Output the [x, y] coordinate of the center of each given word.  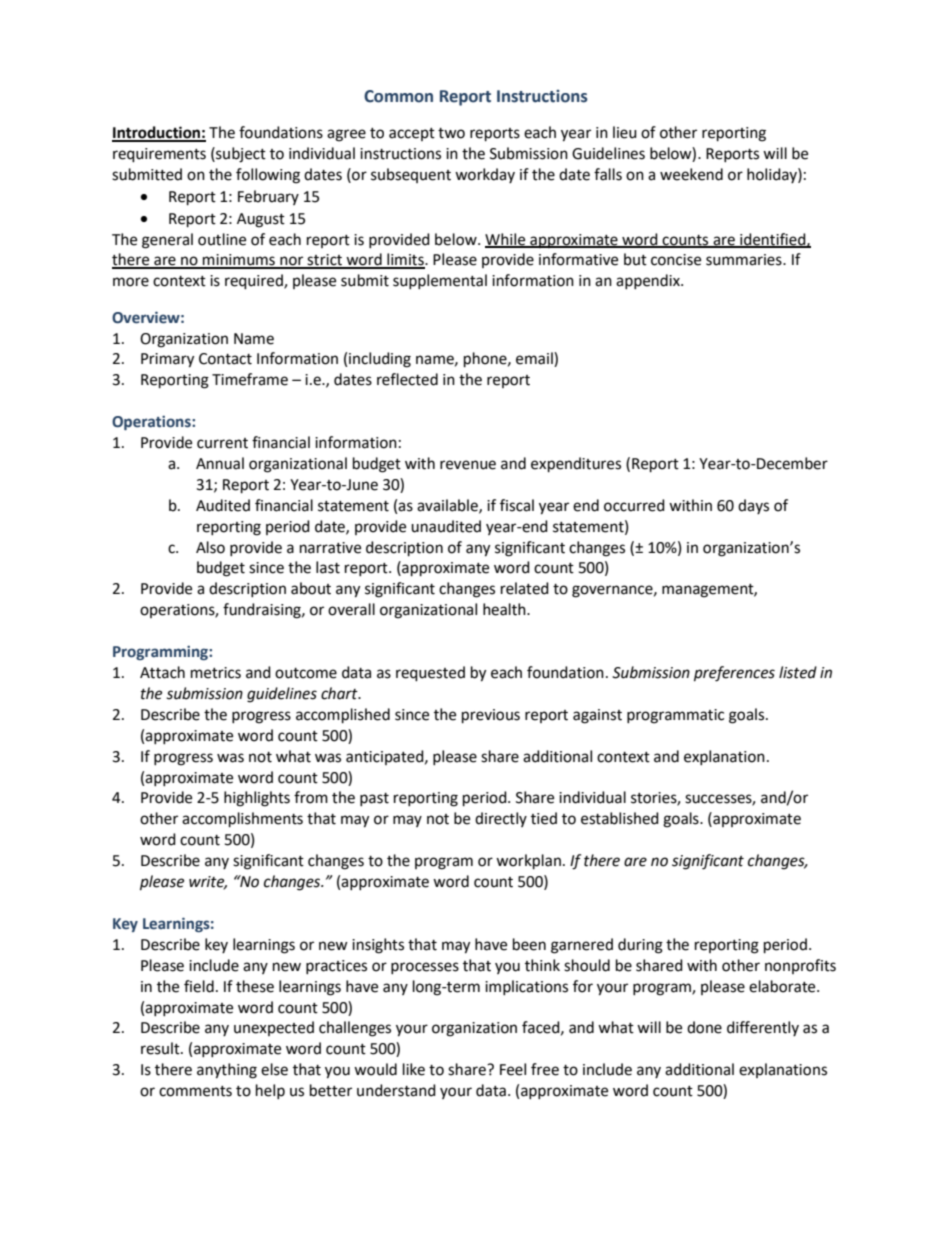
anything [227, 1071]
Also [210, 547]
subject [240, 155]
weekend [691, 174]
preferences [734, 674]
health [505, 609]
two [451, 133]
